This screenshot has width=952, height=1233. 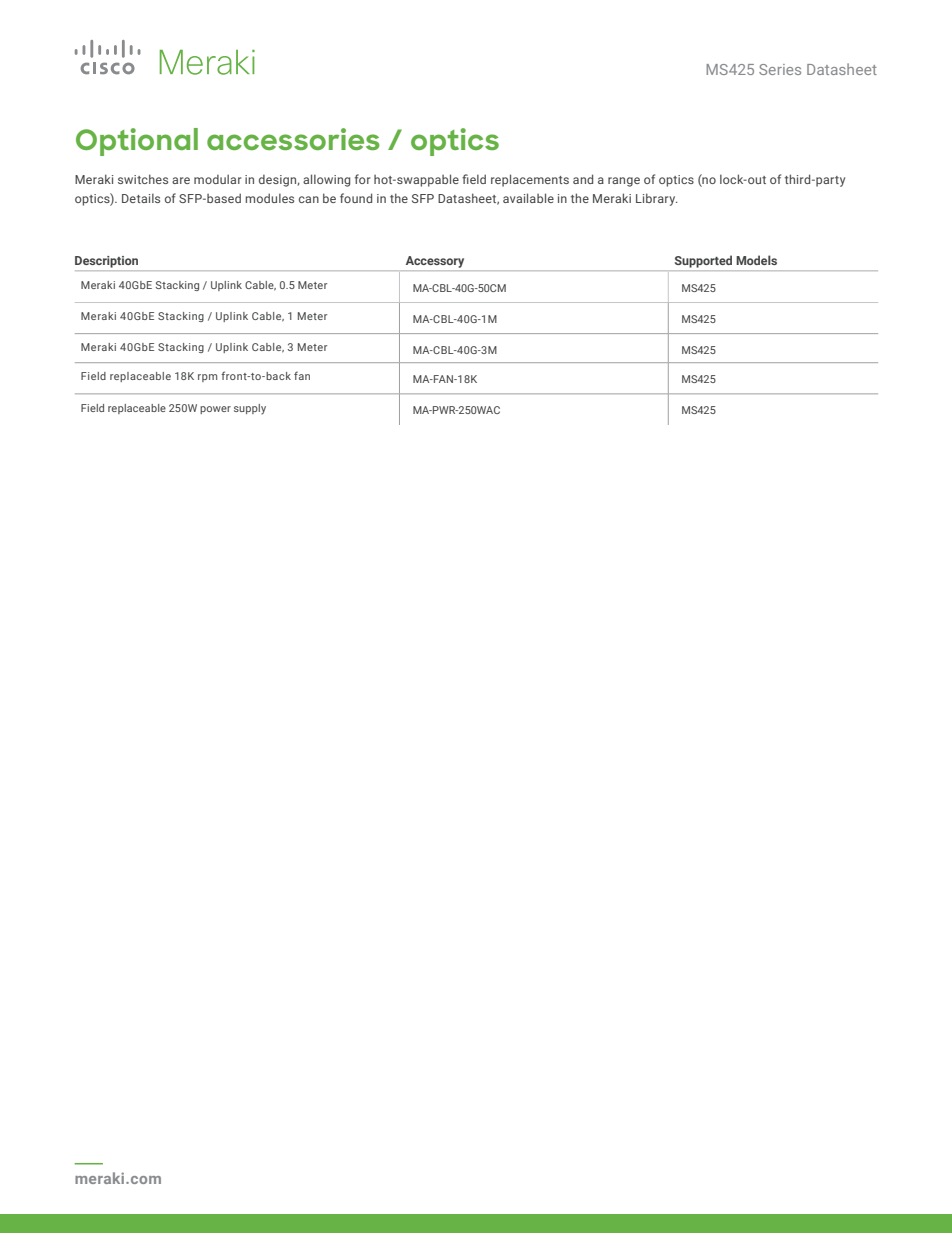 I want to click on supply, so click(x=250, y=409).
